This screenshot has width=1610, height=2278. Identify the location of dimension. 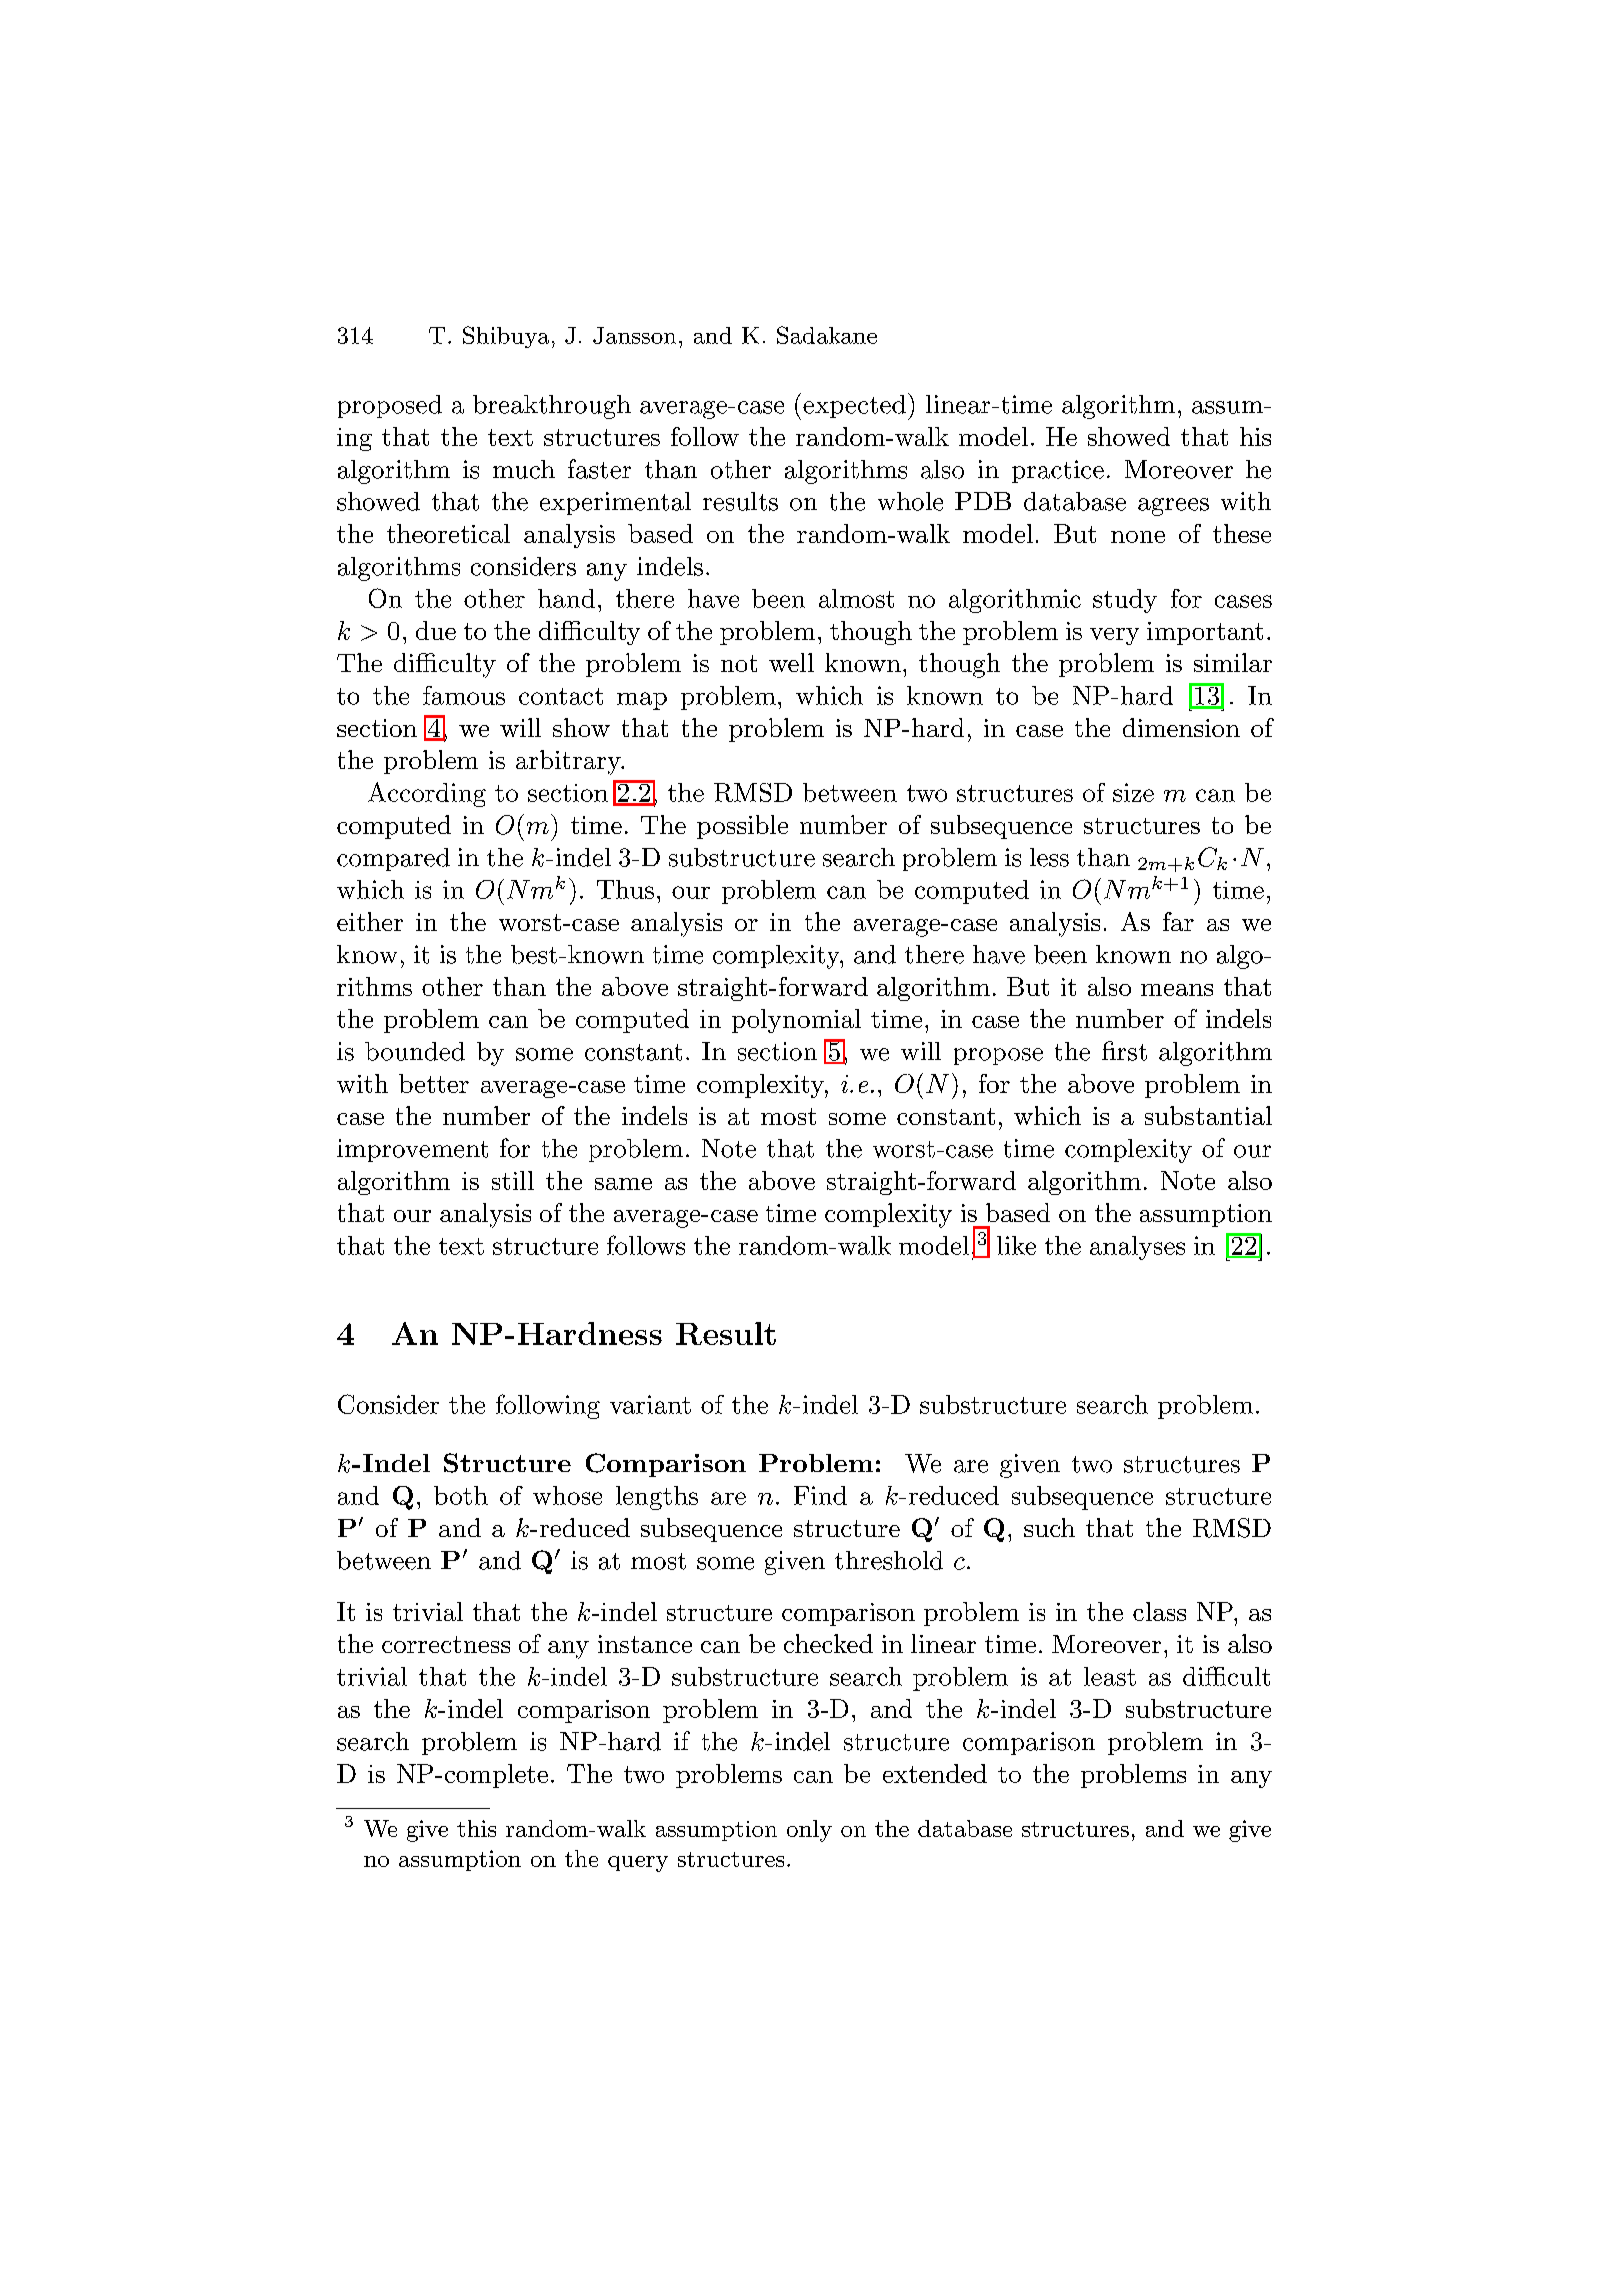
(1181, 727).
